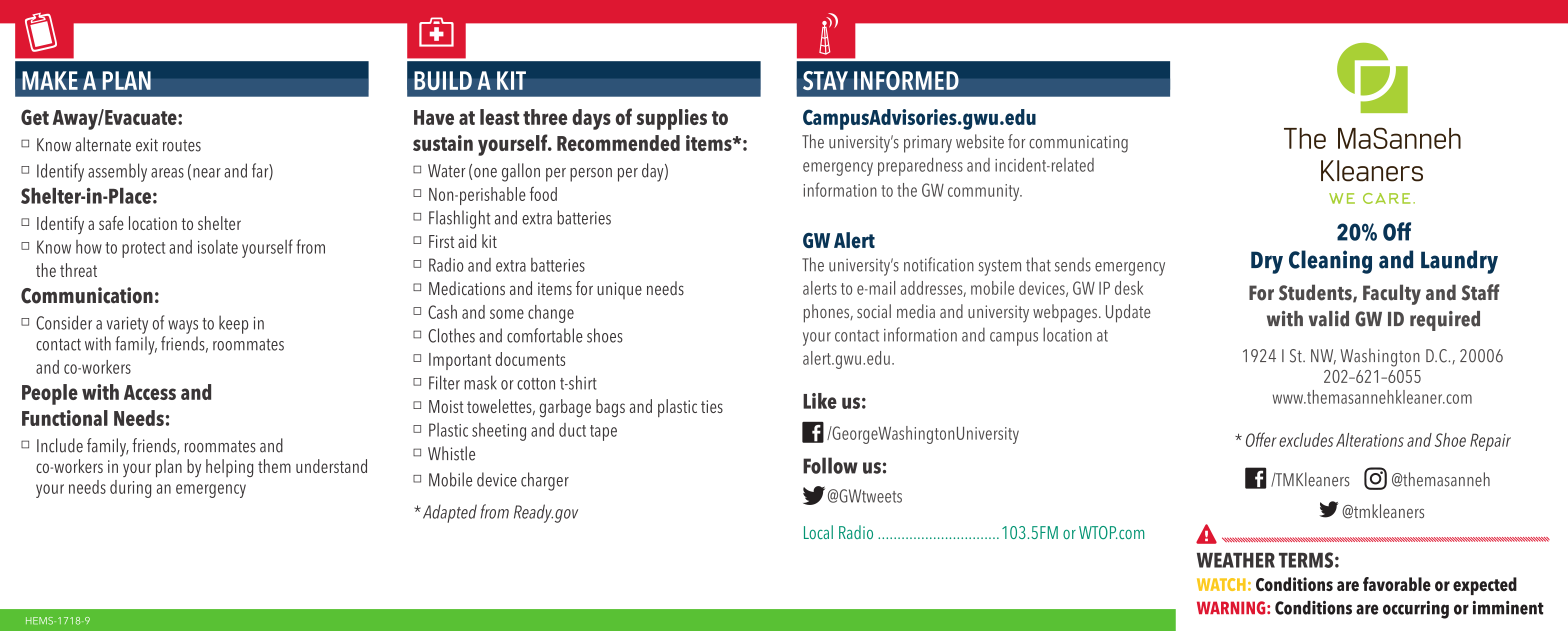 The image size is (1568, 631). What do you see at coordinates (1329, 319) in the screenshot?
I see `valid` at bounding box center [1329, 319].
